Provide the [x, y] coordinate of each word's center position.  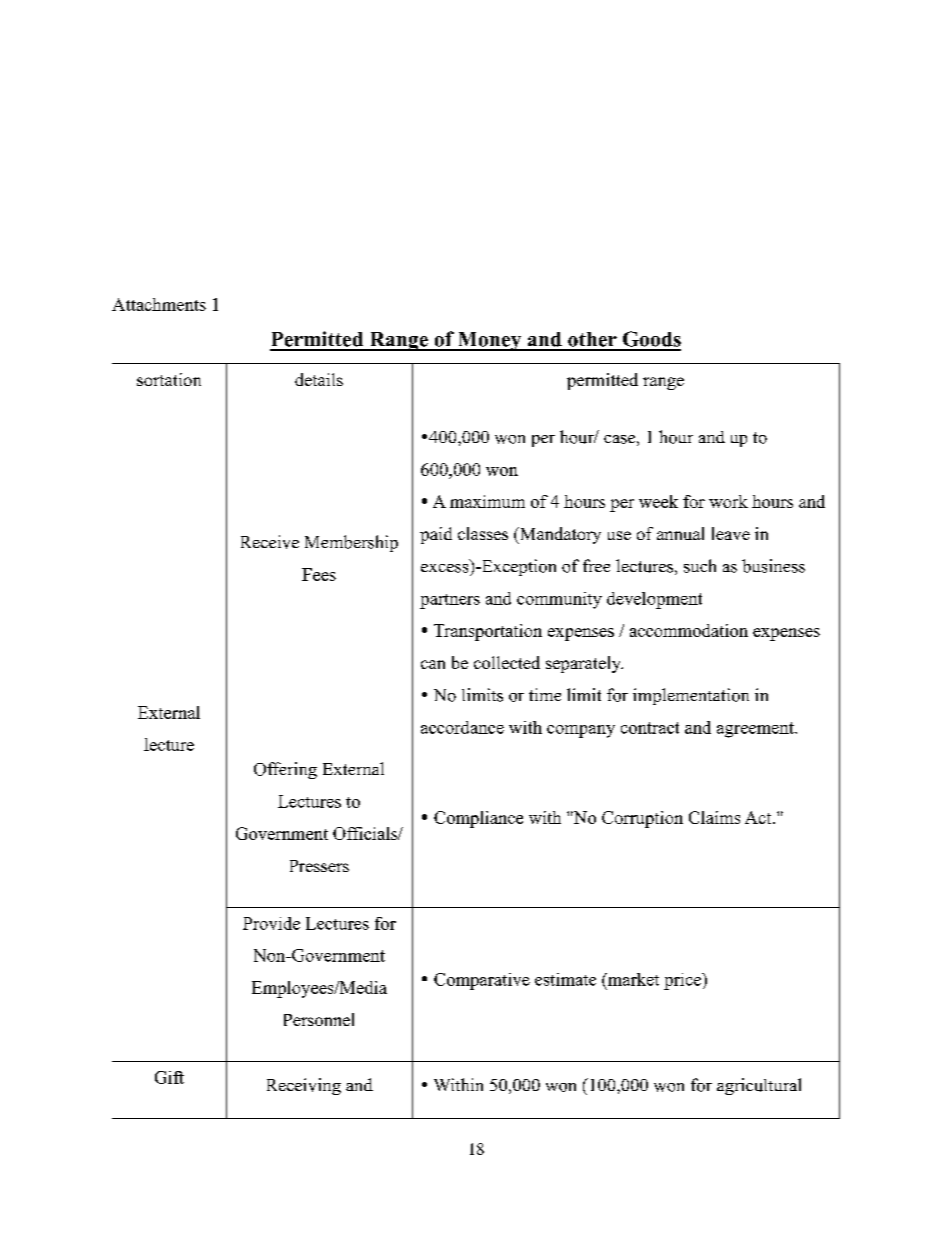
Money [489, 341]
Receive [270, 542]
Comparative [482, 981]
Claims [714, 817]
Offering [285, 770]
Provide [271, 923]
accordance [462, 727]
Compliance [478, 819]
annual [680, 533]
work [728, 501]
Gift [169, 1077]
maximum [487, 501]
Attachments [159, 304]
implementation [691, 696]
